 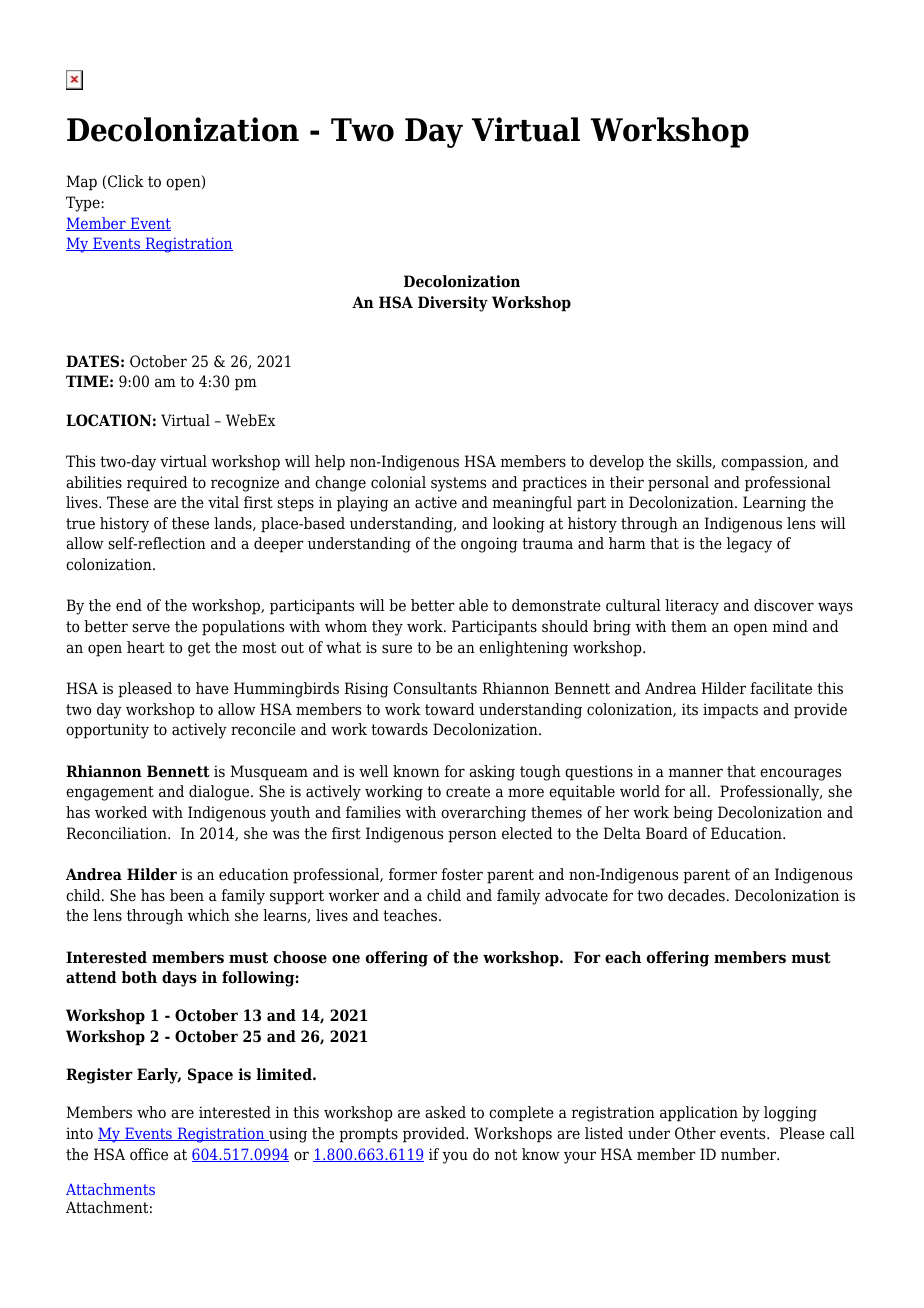 I want to click on Consultants, so click(x=435, y=688).
